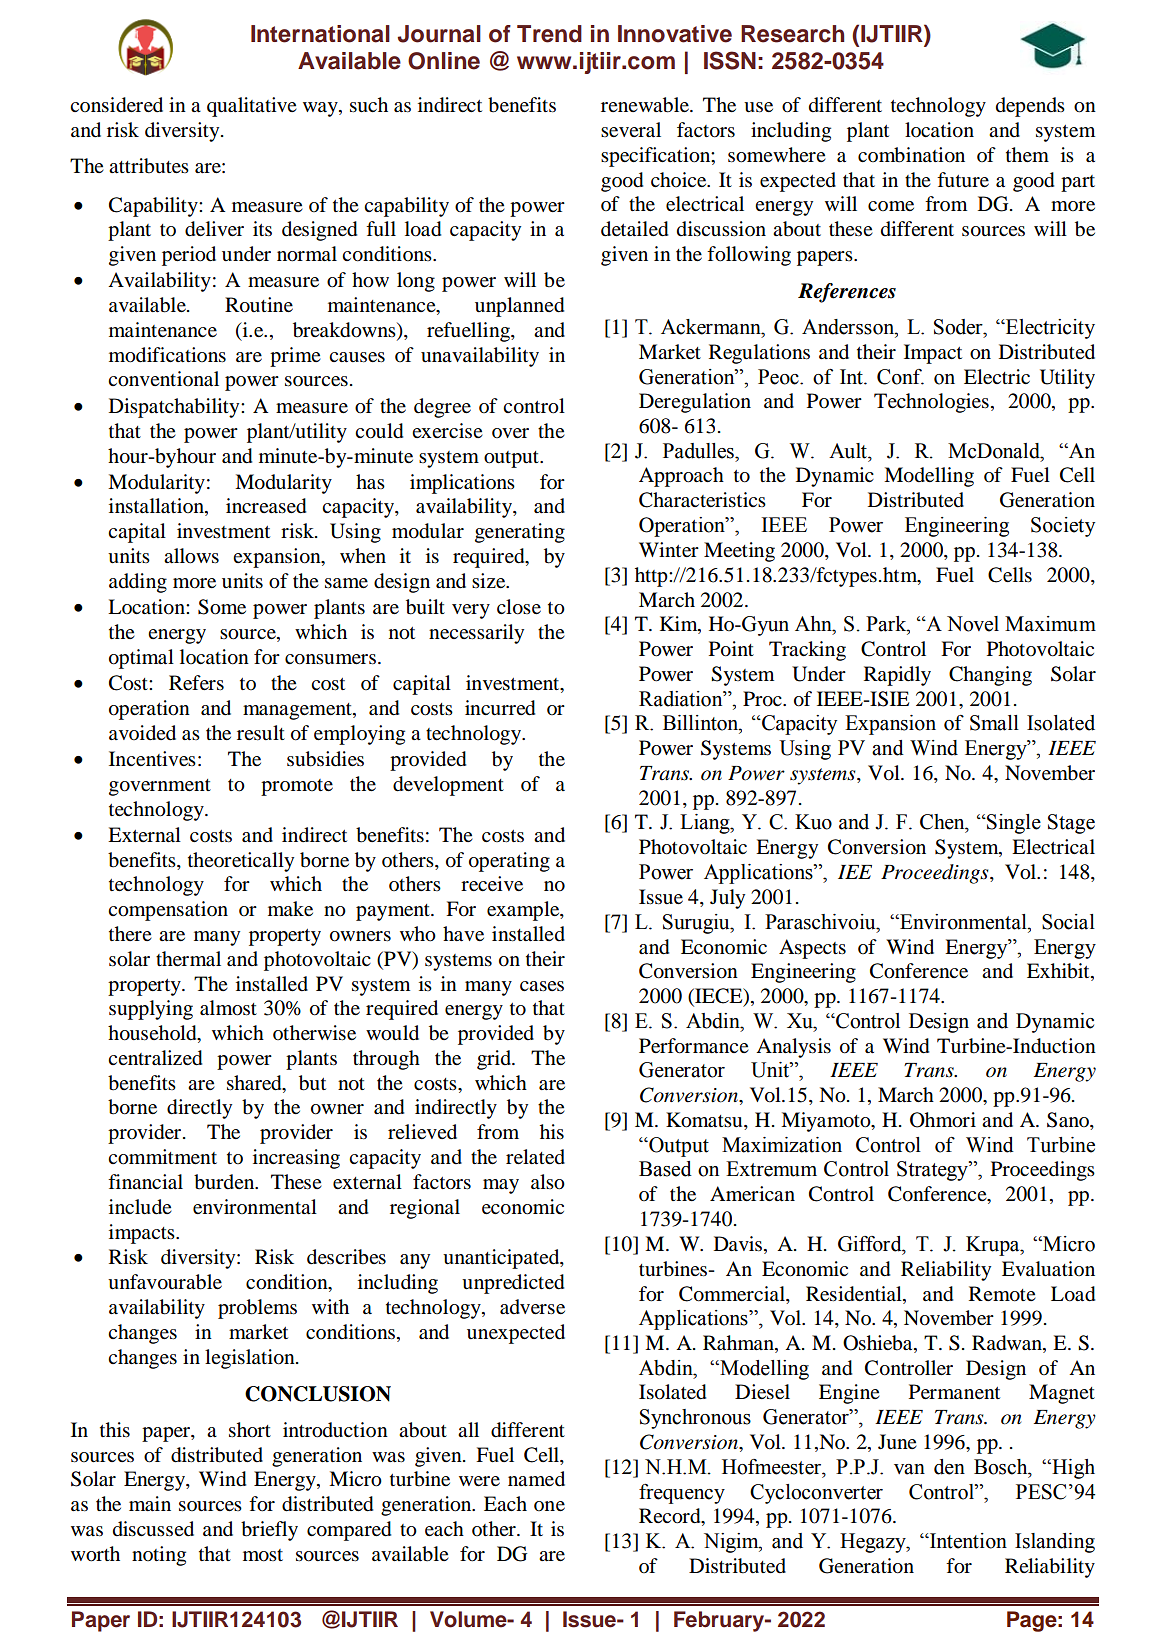 The image size is (1166, 1649). What do you see at coordinates (646, 105) in the screenshot?
I see `renewable` at bounding box center [646, 105].
